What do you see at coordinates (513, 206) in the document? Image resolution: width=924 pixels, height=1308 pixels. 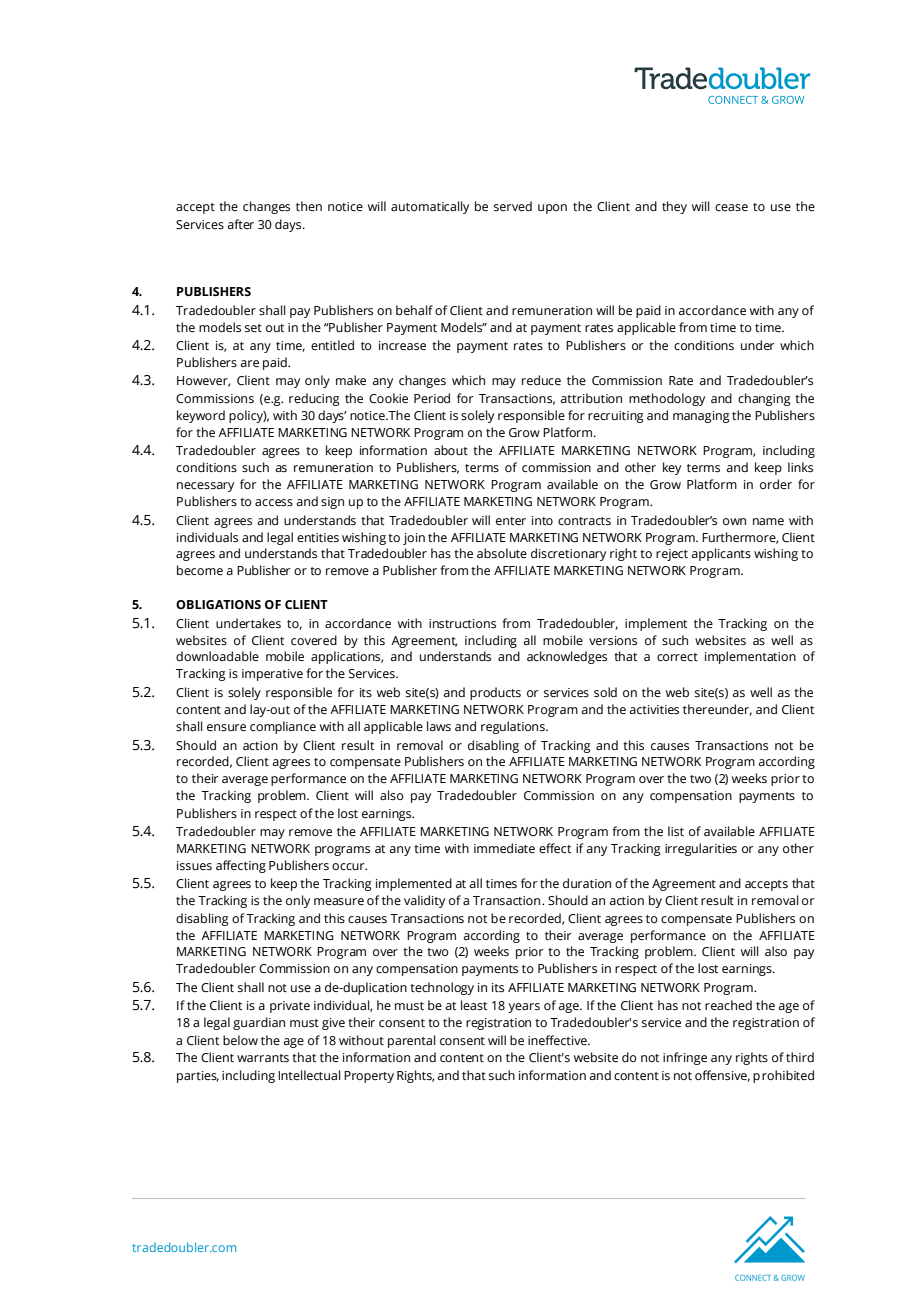 I see `served` at bounding box center [513, 206].
